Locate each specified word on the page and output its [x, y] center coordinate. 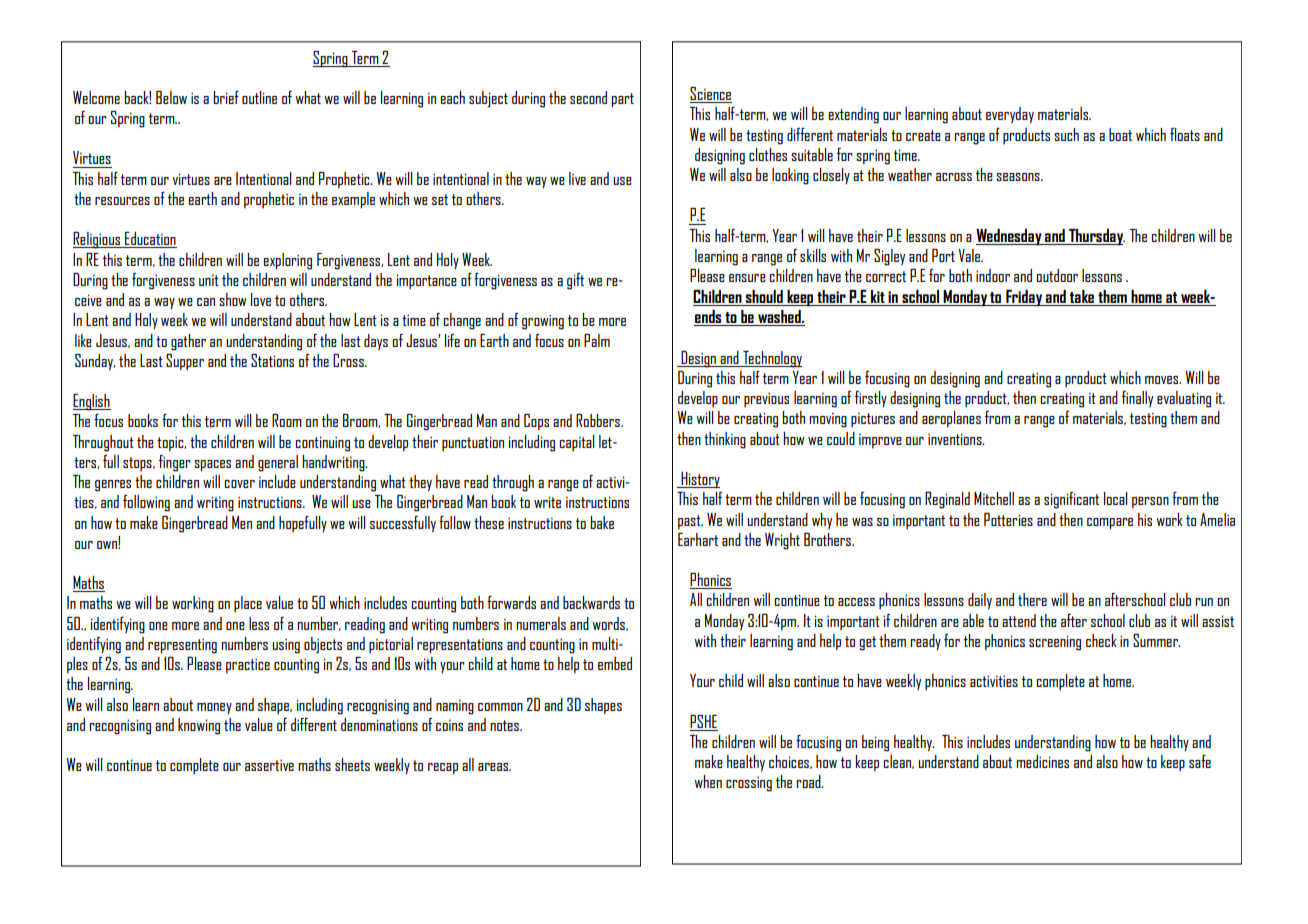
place [248, 604]
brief [226, 97]
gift [575, 281]
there [1032, 599]
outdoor [1057, 275]
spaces [212, 466]
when [708, 781]
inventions [956, 439]
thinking [725, 440]
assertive [269, 765]
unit [209, 280]
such [1066, 134]
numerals [541, 623]
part [622, 100]
